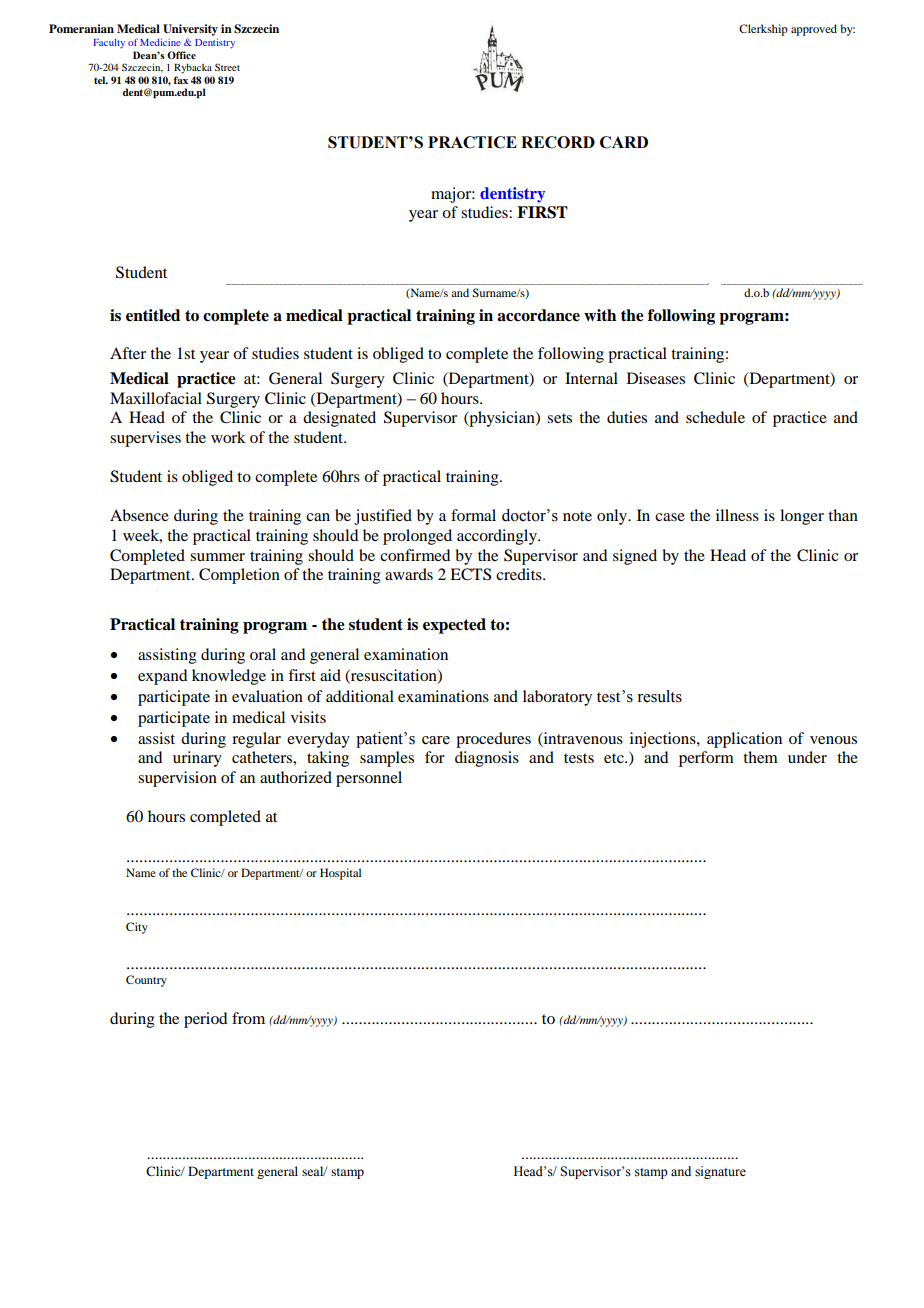 This screenshot has width=924, height=1308. I want to click on expected, so click(454, 626).
